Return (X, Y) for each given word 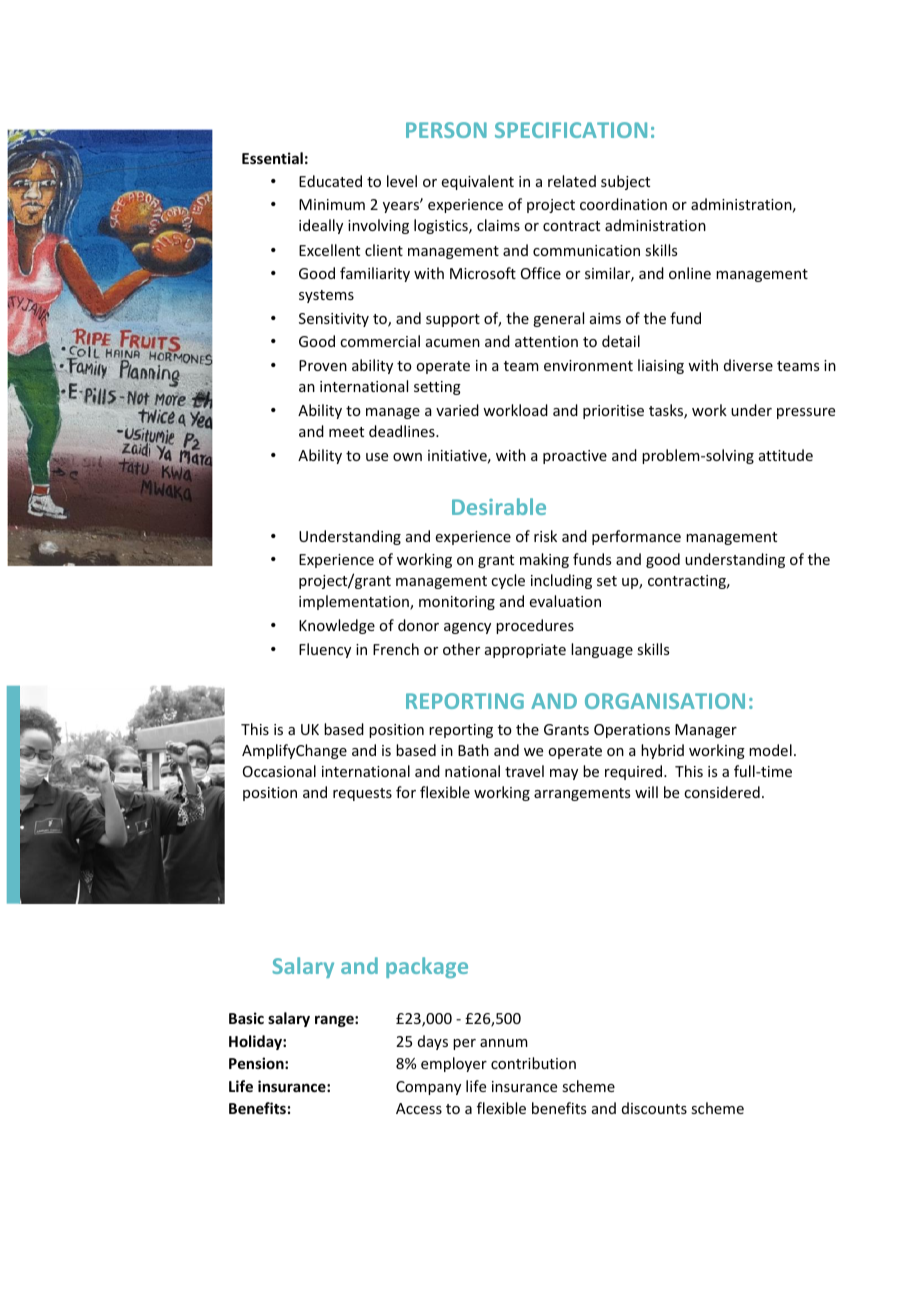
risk (545, 536)
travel (524, 771)
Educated (330, 181)
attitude (786, 455)
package (427, 967)
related (572, 181)
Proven (323, 365)
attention (546, 341)
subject (625, 182)
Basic (246, 1018)
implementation (355, 602)
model (770, 750)
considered (722, 792)
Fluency (325, 650)
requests (362, 794)
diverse (748, 365)
